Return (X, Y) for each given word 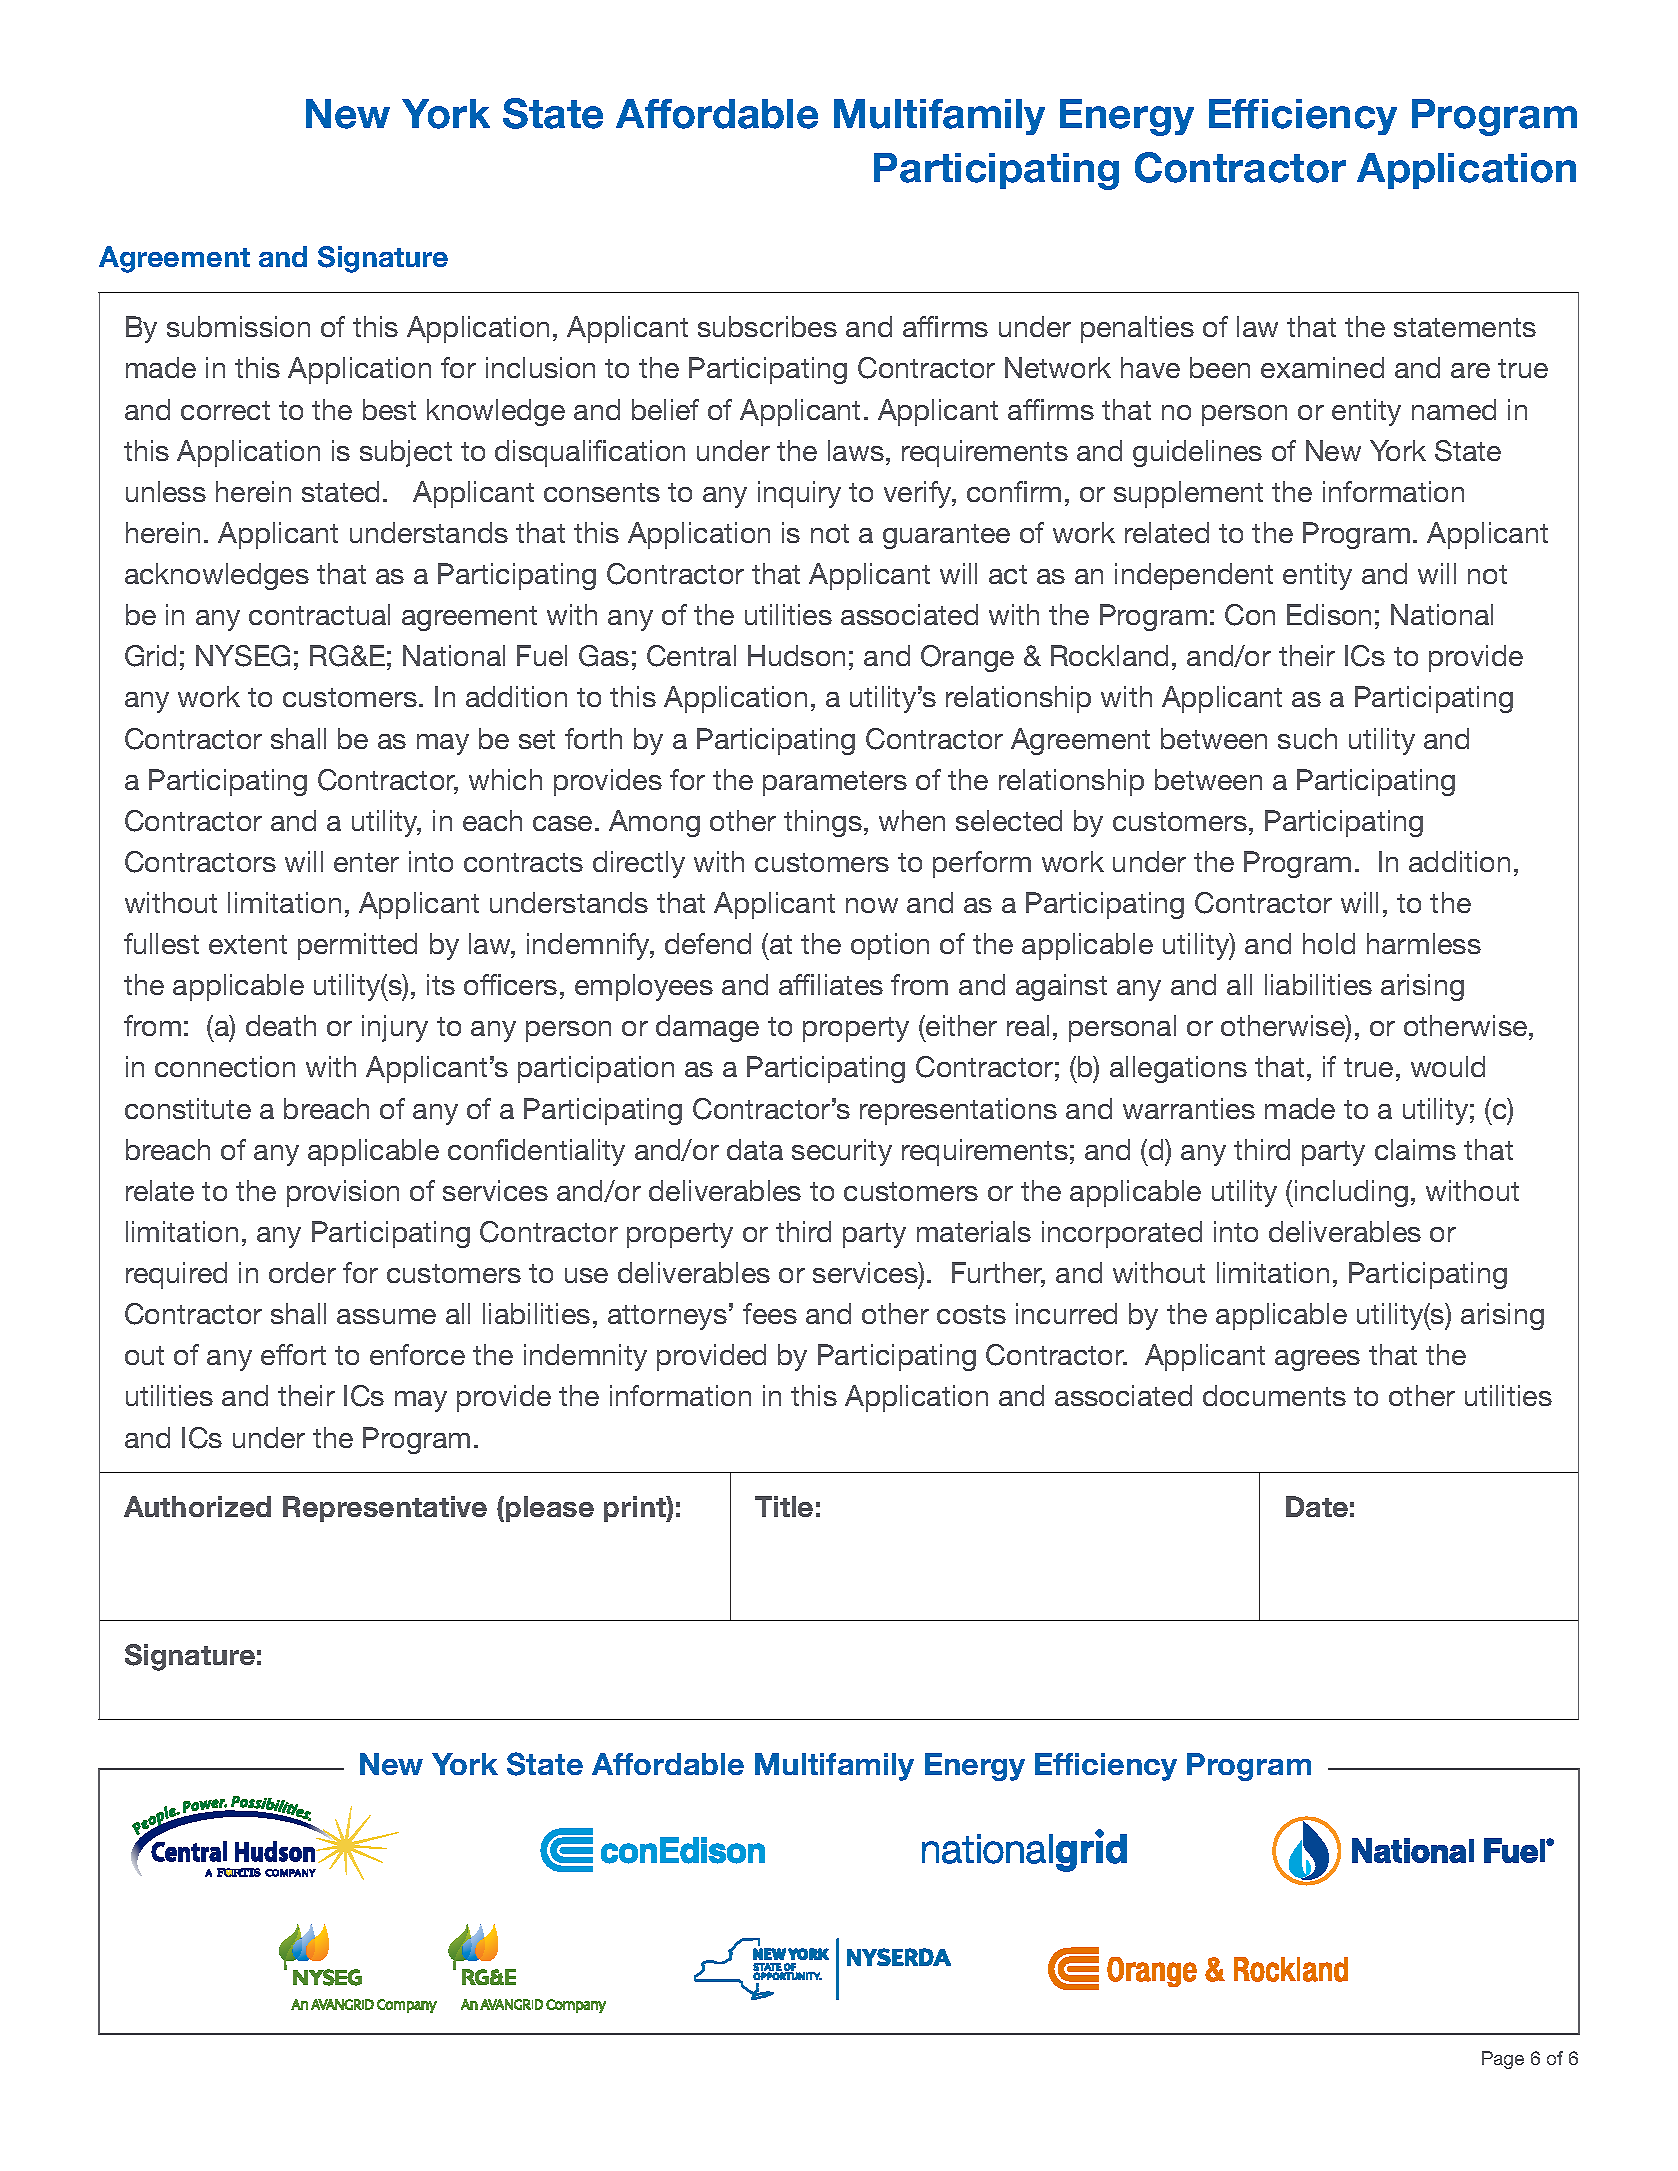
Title (784, 1506)
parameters (835, 783)
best (389, 409)
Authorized (197, 1506)
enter (366, 862)
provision (343, 1193)
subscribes (767, 326)
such (1307, 738)
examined (1322, 367)
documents (1274, 1395)
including (1351, 1193)
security (842, 1152)
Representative (385, 1509)
